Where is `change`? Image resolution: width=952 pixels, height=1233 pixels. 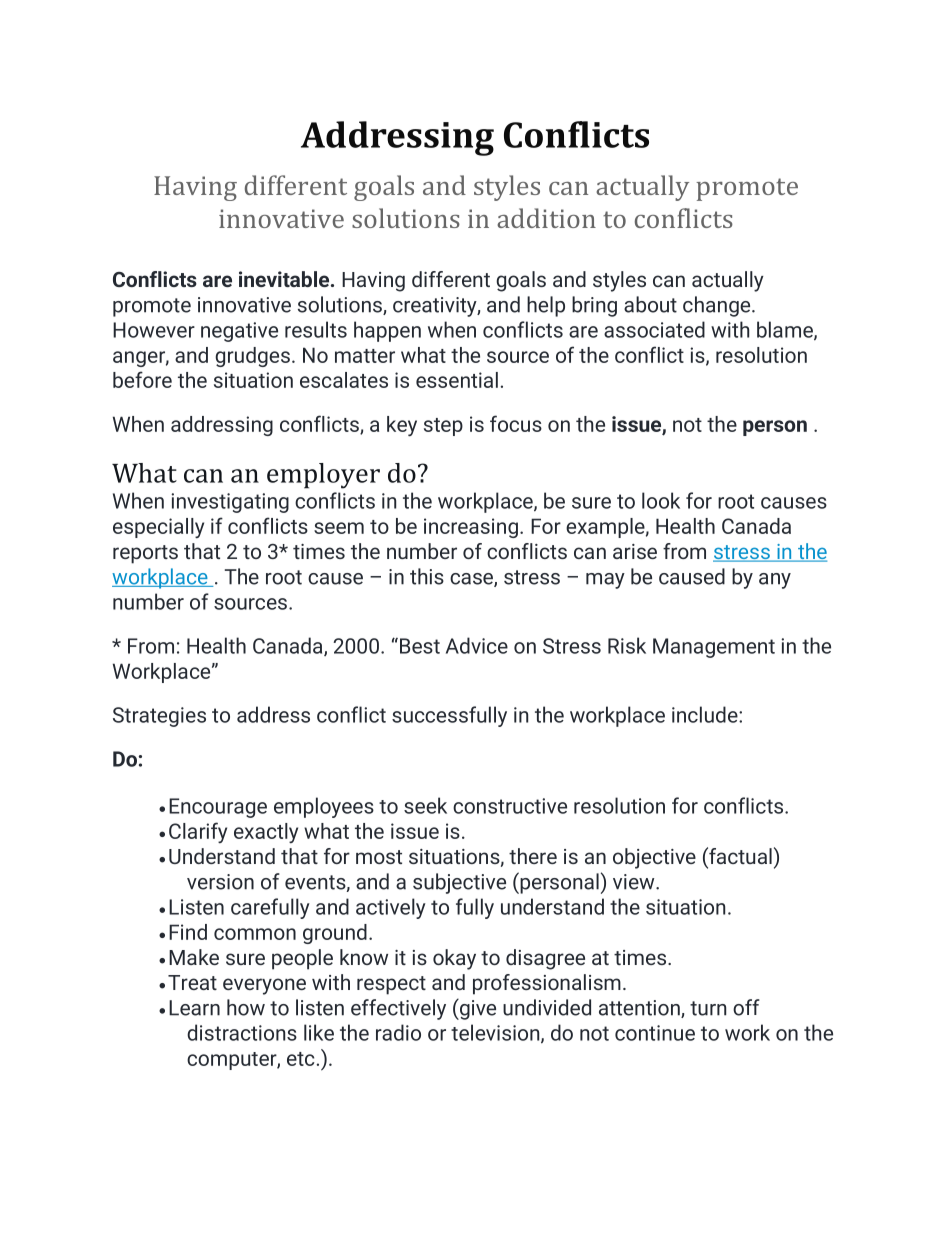
change is located at coordinates (718, 306).
